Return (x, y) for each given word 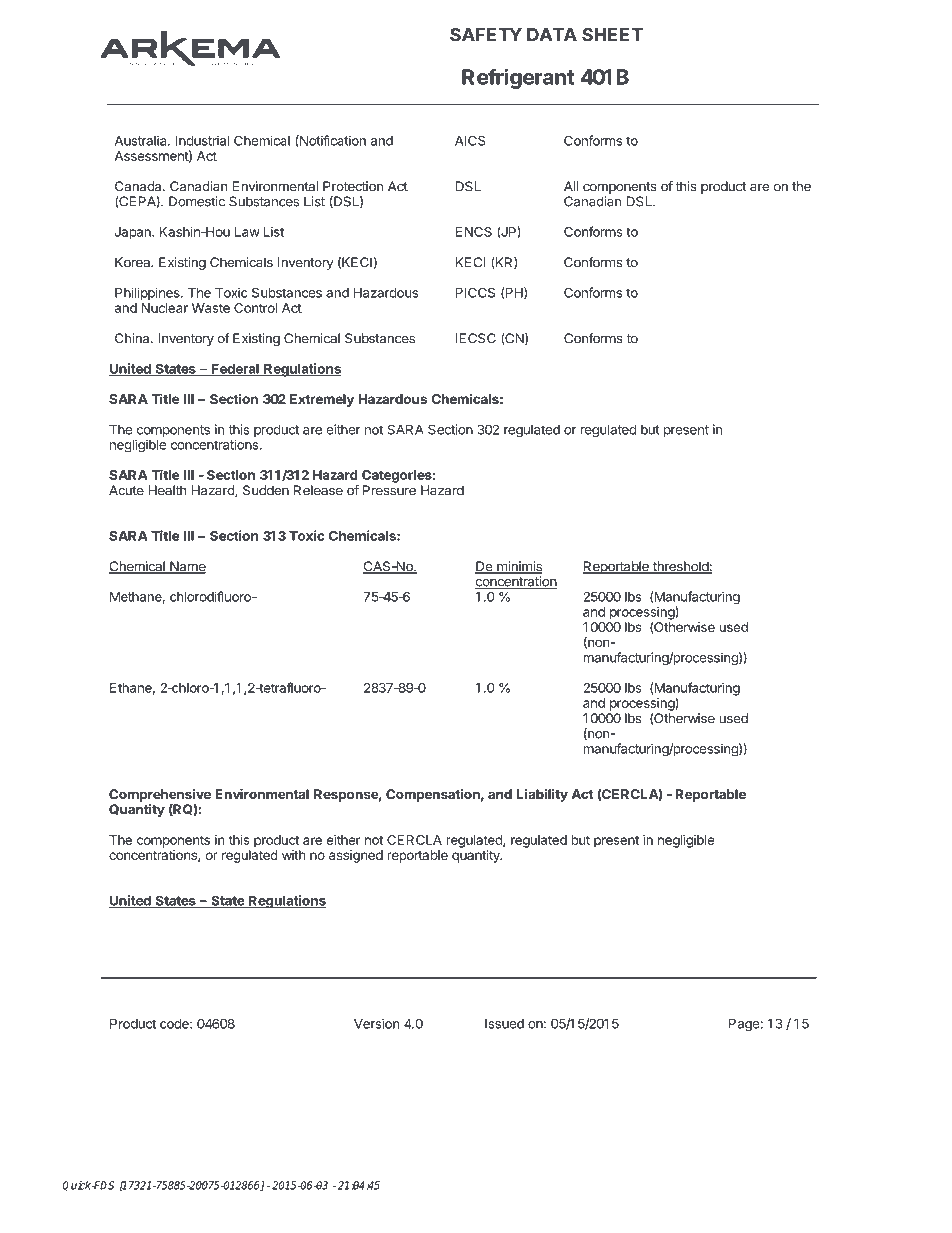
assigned (356, 856)
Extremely (322, 400)
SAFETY (486, 34)
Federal (235, 370)
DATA (552, 34)
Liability (542, 795)
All (571, 186)
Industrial (202, 140)
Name (187, 567)
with (293, 855)
